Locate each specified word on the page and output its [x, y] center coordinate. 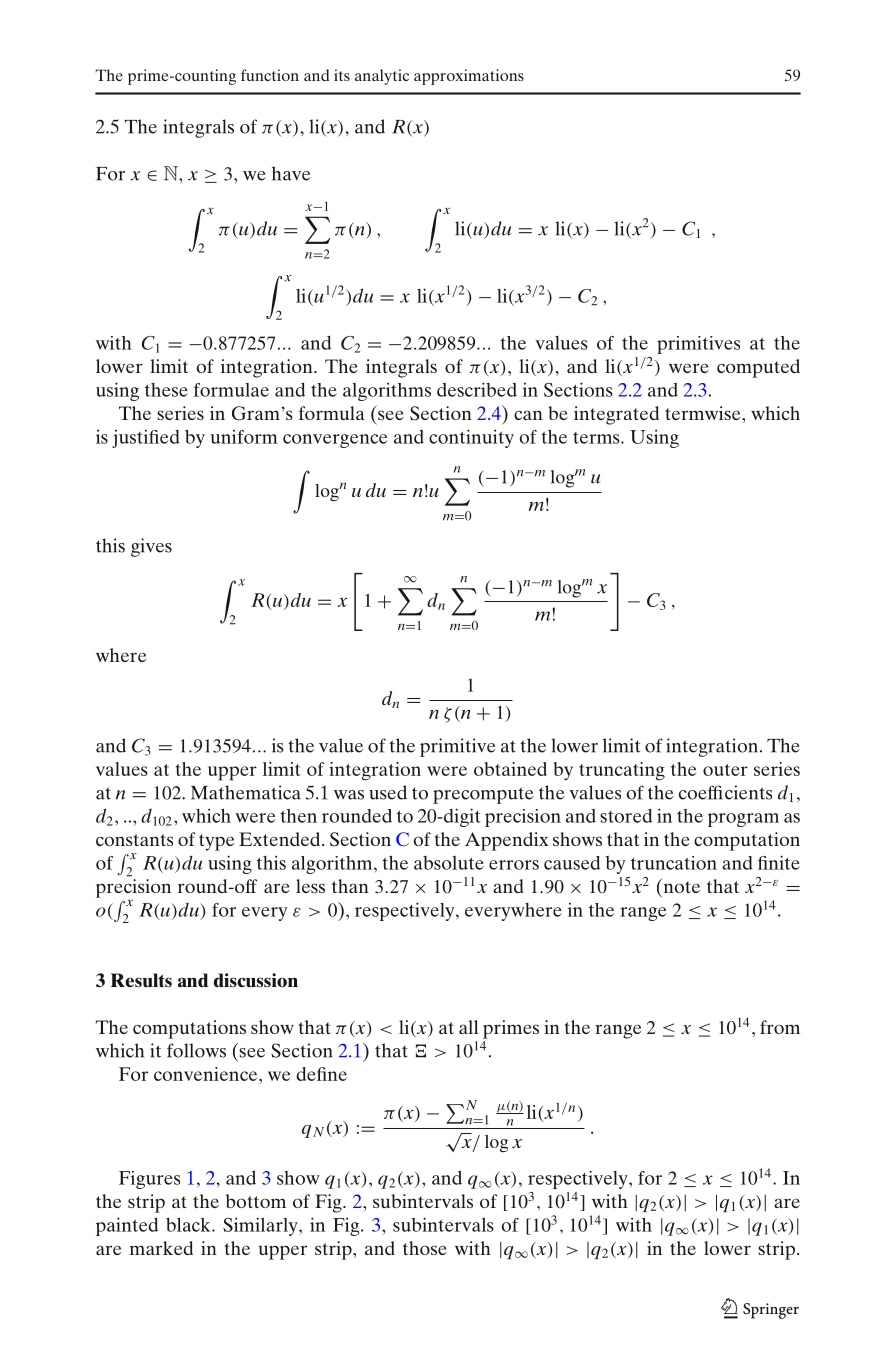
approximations [469, 77]
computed [758, 368]
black [189, 1225]
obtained [510, 769]
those [425, 1248]
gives [151, 547]
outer [725, 770]
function [270, 75]
